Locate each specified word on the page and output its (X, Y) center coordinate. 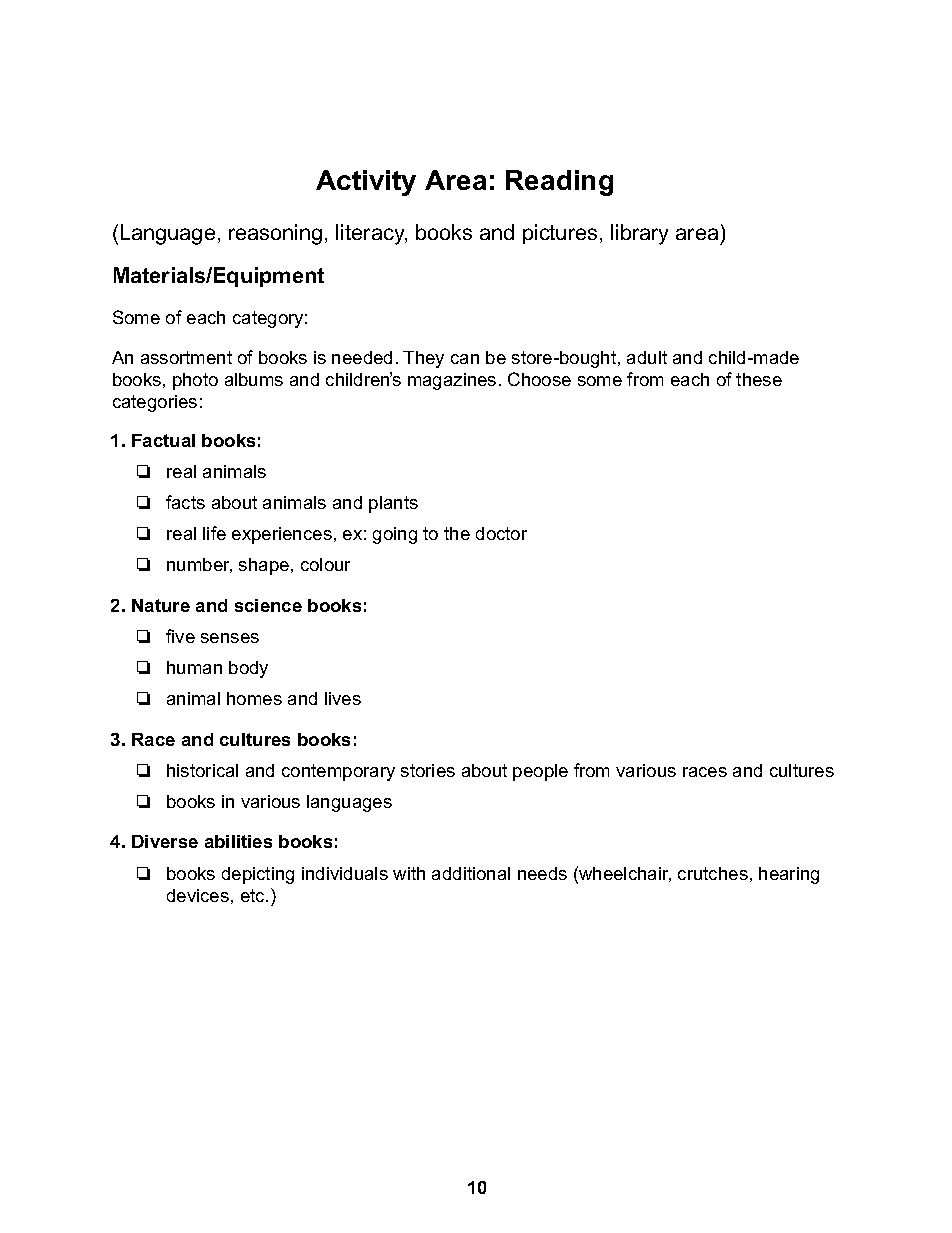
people (540, 772)
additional (471, 873)
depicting (258, 875)
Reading (559, 183)
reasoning (275, 234)
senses (230, 638)
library (639, 234)
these (759, 379)
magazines (452, 381)
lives (343, 698)
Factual (163, 440)
